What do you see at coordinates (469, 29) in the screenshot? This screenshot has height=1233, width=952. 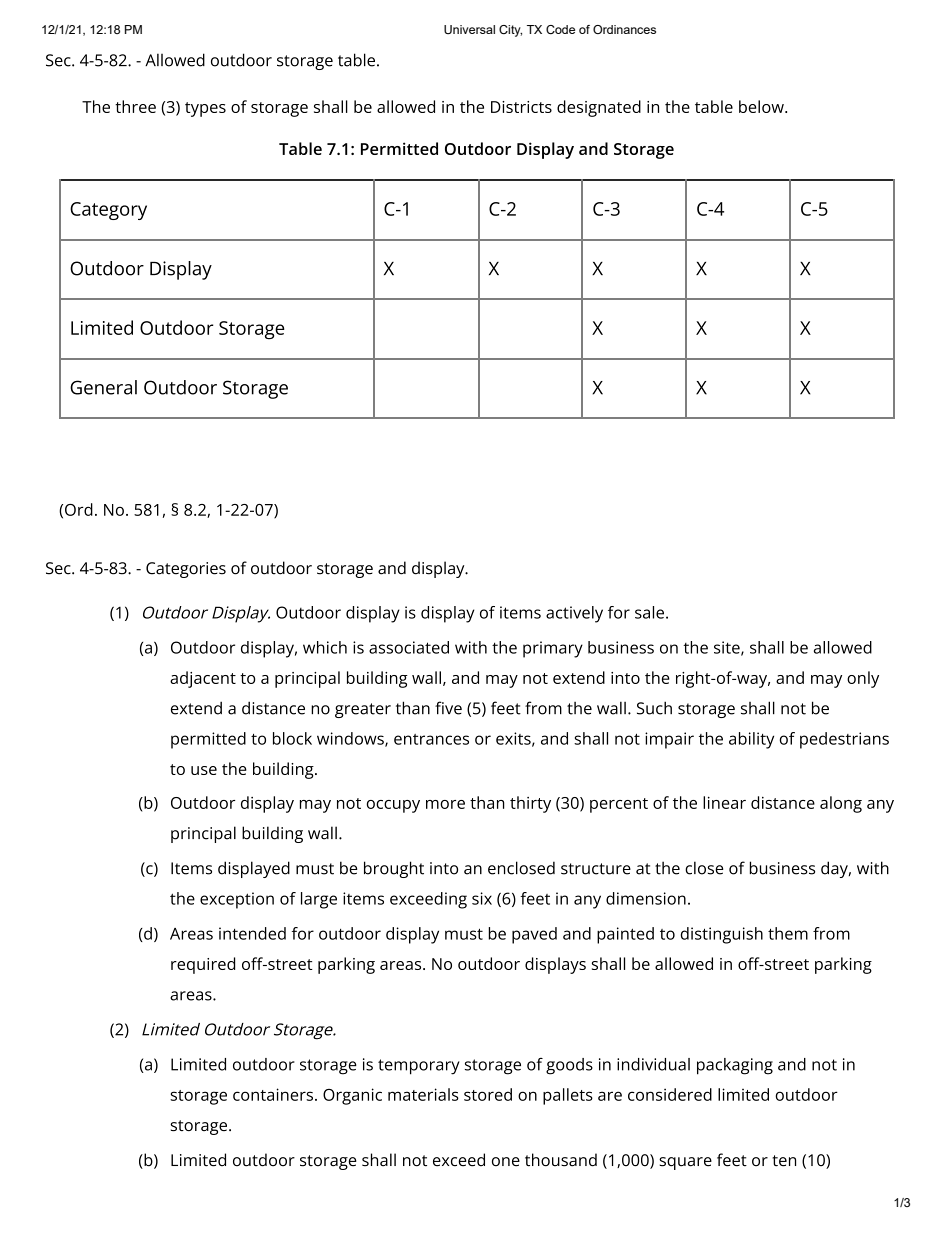 I see `Universal` at bounding box center [469, 29].
